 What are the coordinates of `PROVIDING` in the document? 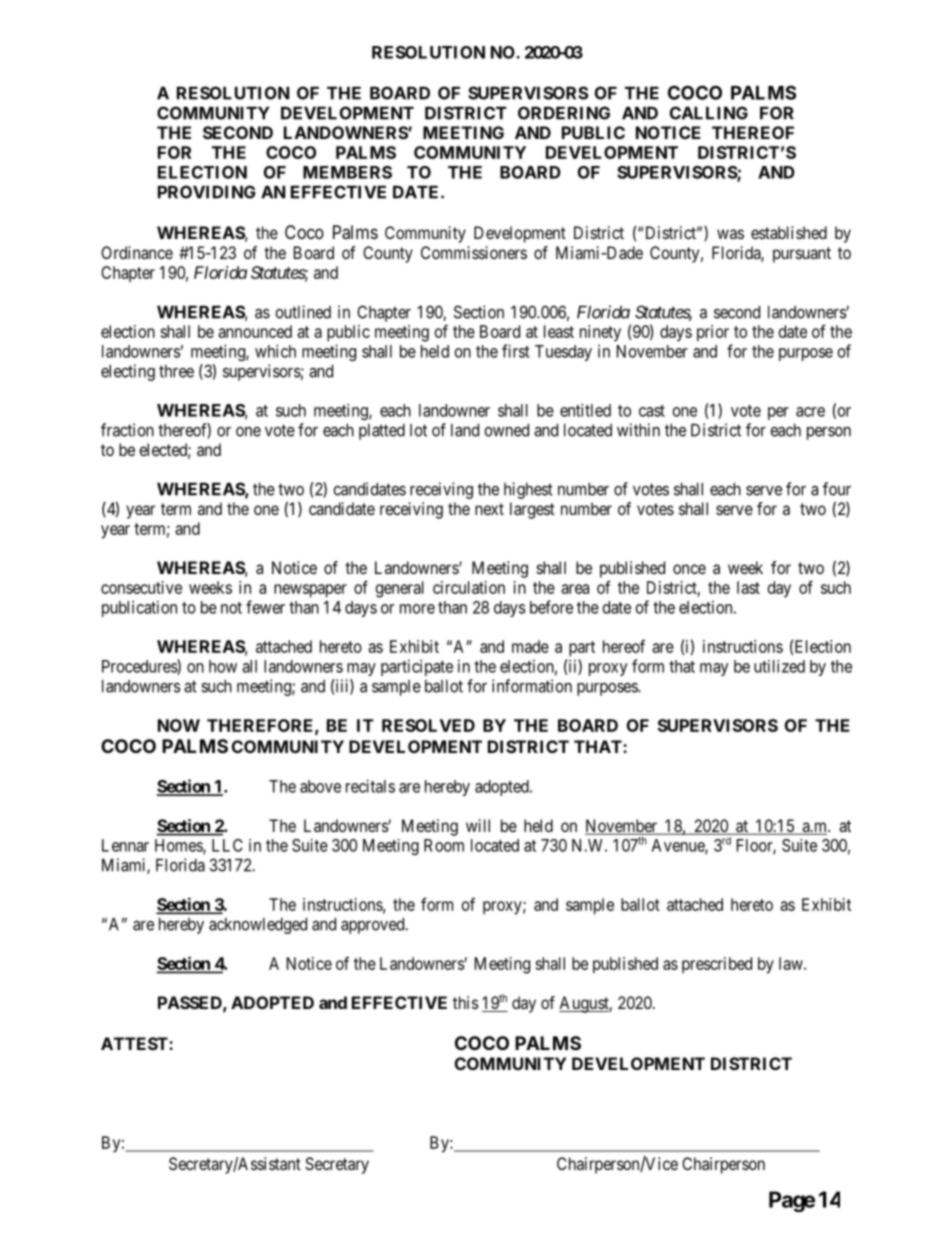 It's located at (207, 192).
